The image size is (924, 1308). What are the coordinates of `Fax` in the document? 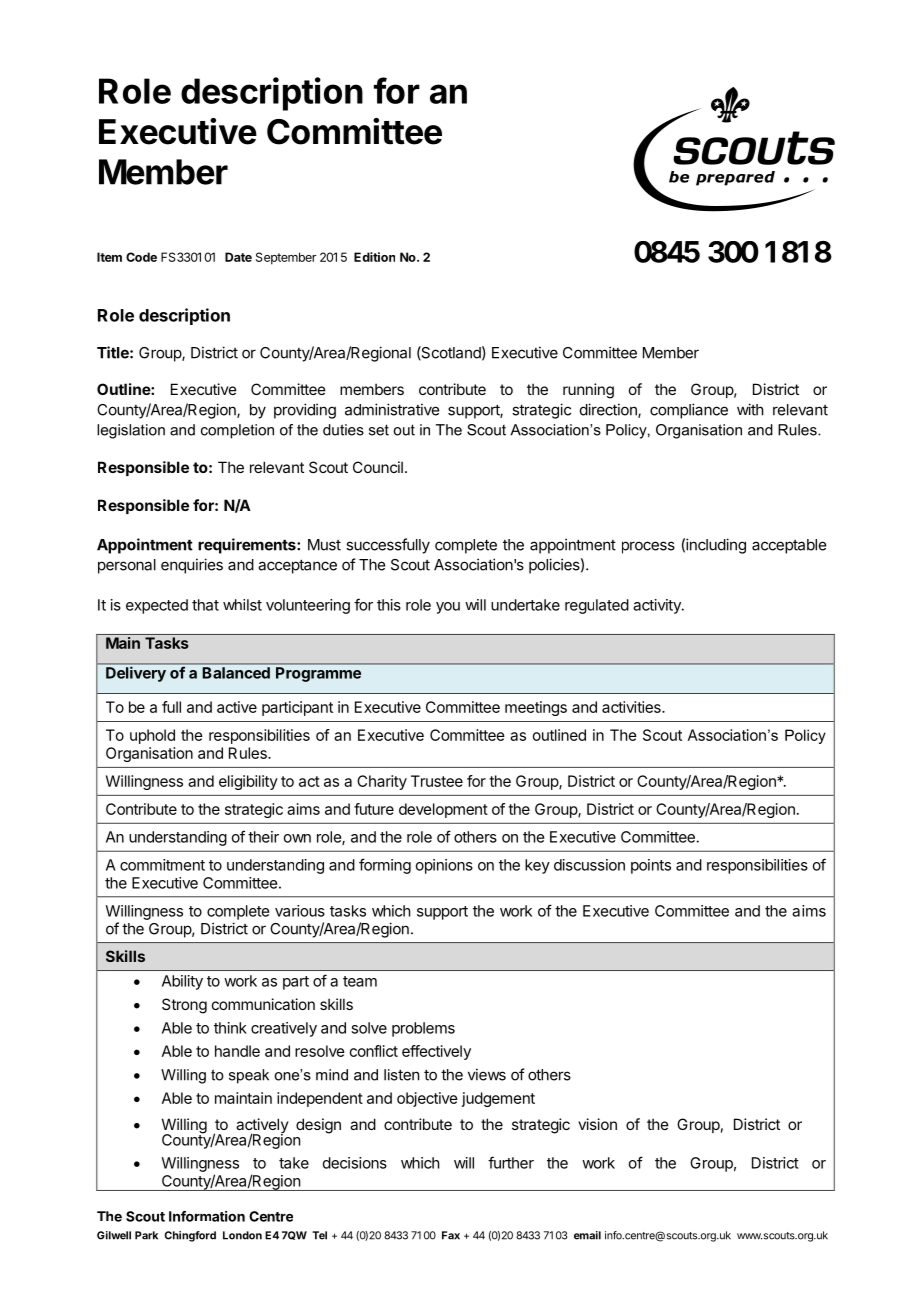 It's located at (451, 1235).
